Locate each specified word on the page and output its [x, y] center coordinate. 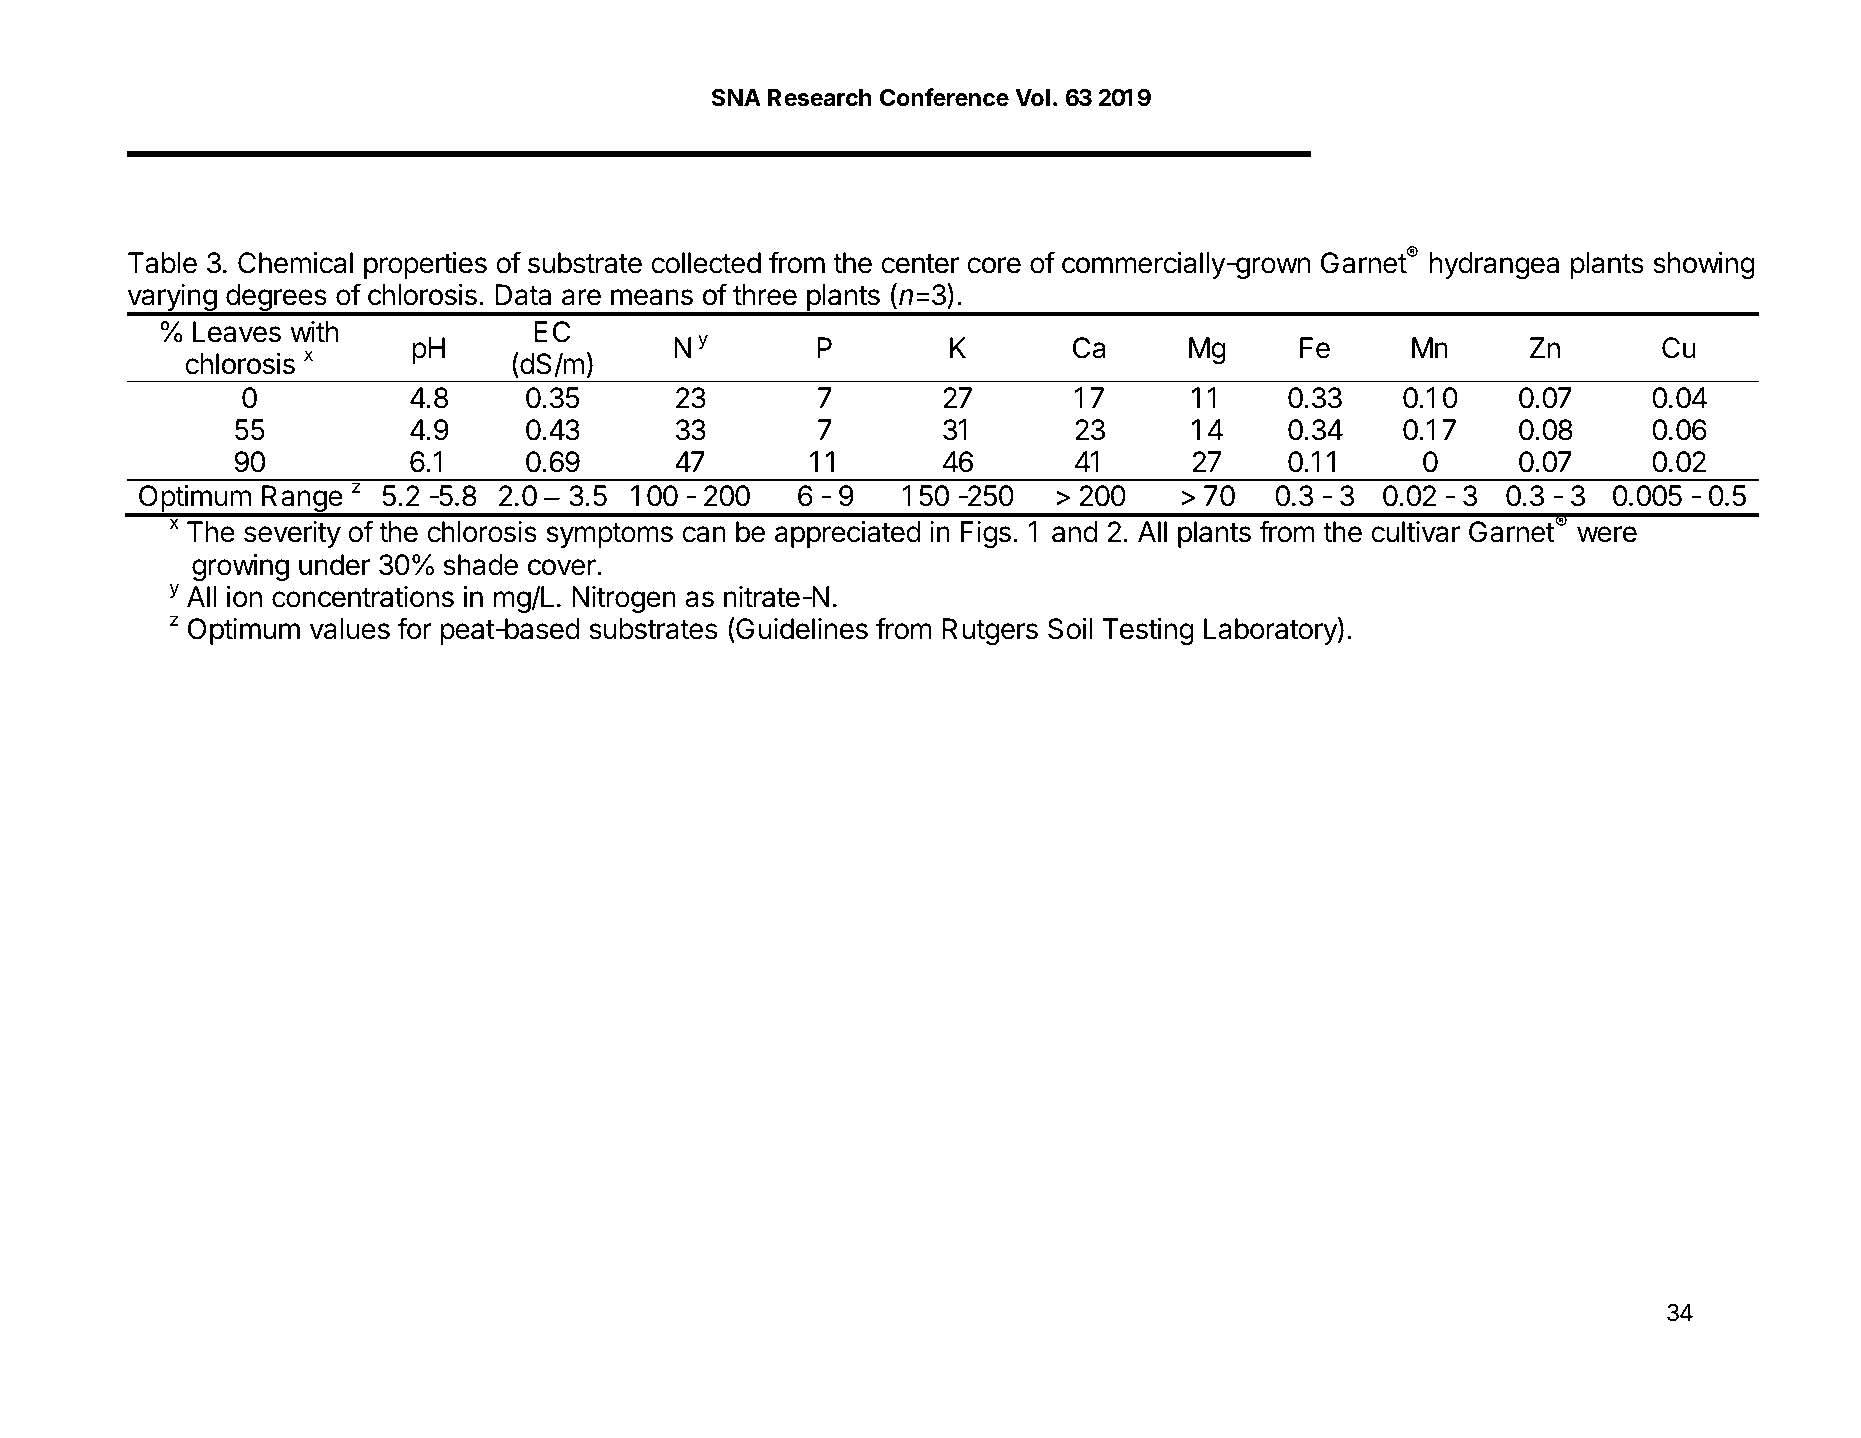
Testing [1148, 631]
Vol [1032, 98]
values [350, 629]
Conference [944, 97]
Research [819, 98]
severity [292, 534]
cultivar [1416, 532]
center [920, 264]
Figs [986, 534]
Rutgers [990, 631]
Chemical [295, 263]
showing [1704, 265]
